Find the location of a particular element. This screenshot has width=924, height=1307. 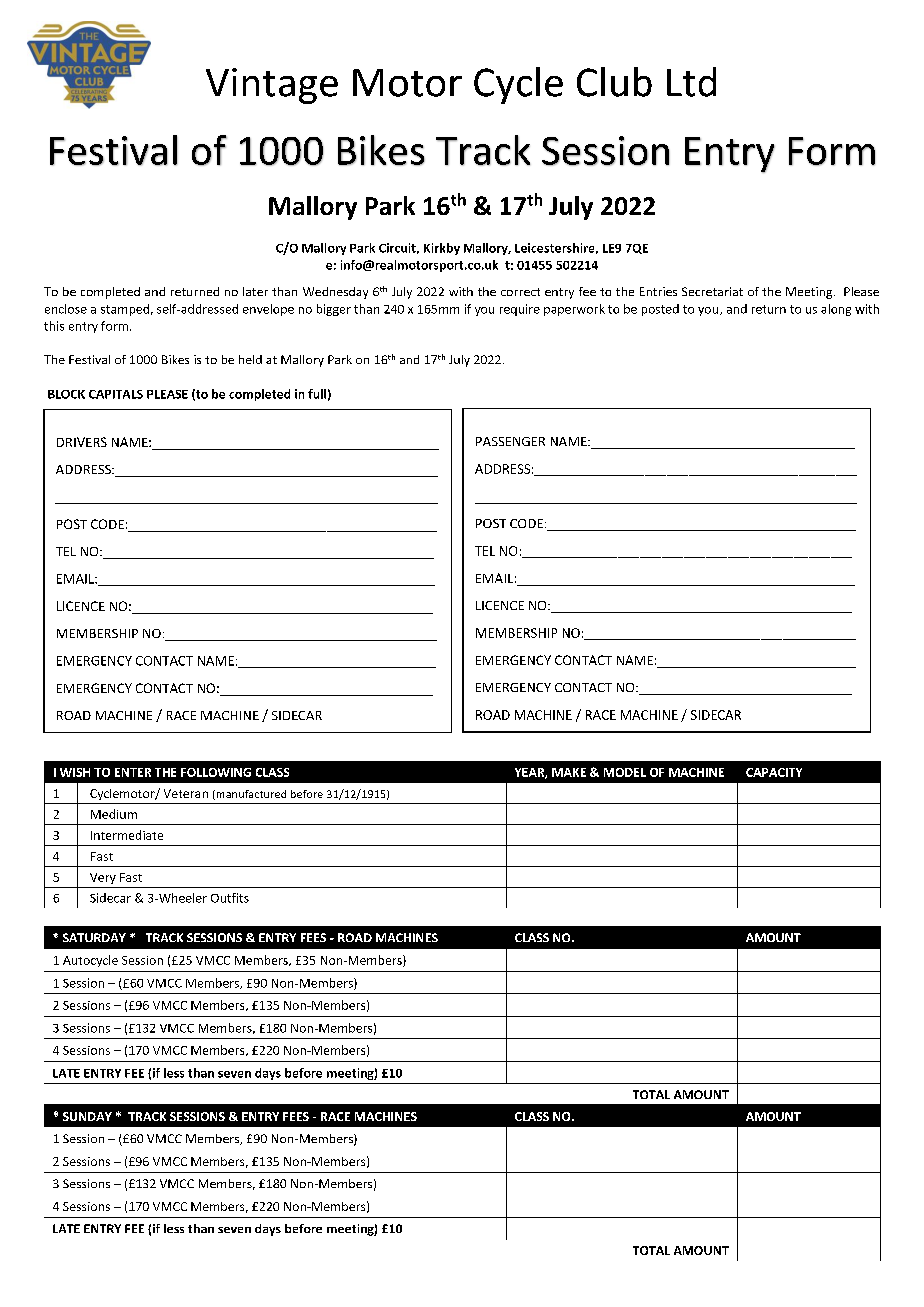

Ltd is located at coordinates (691, 82).
